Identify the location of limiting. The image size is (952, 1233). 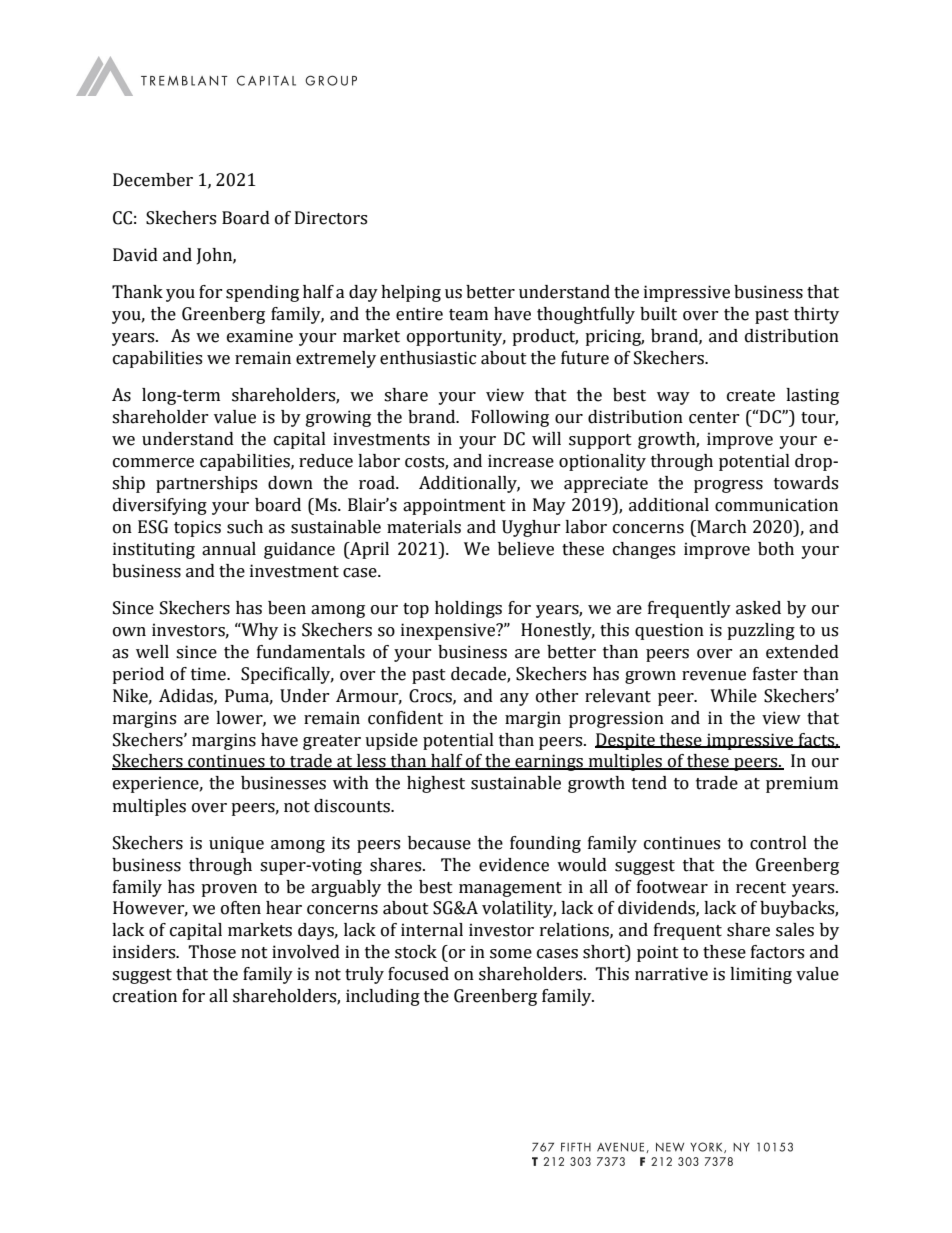
(761, 975).
